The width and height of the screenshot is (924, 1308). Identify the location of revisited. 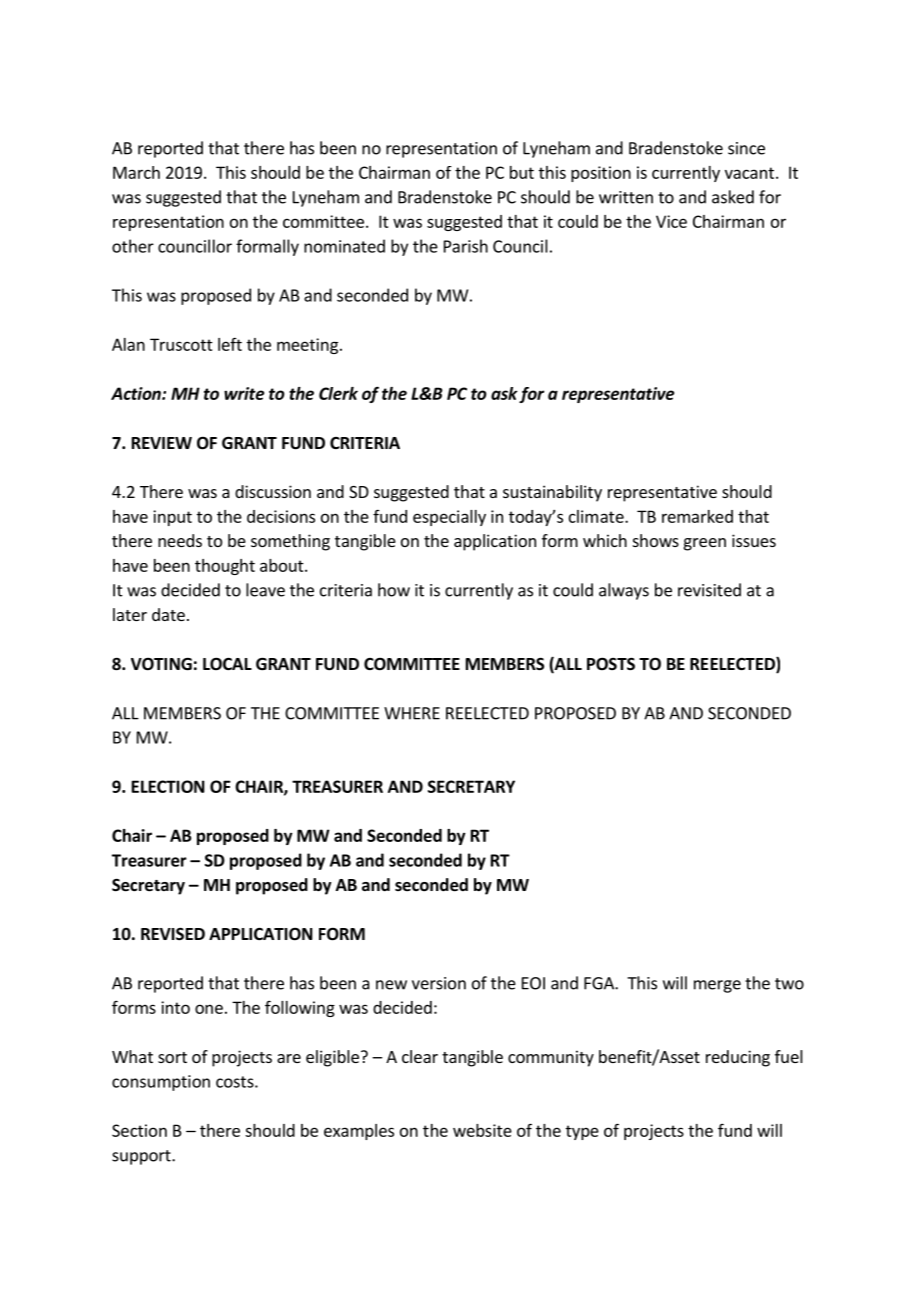
(709, 590).
